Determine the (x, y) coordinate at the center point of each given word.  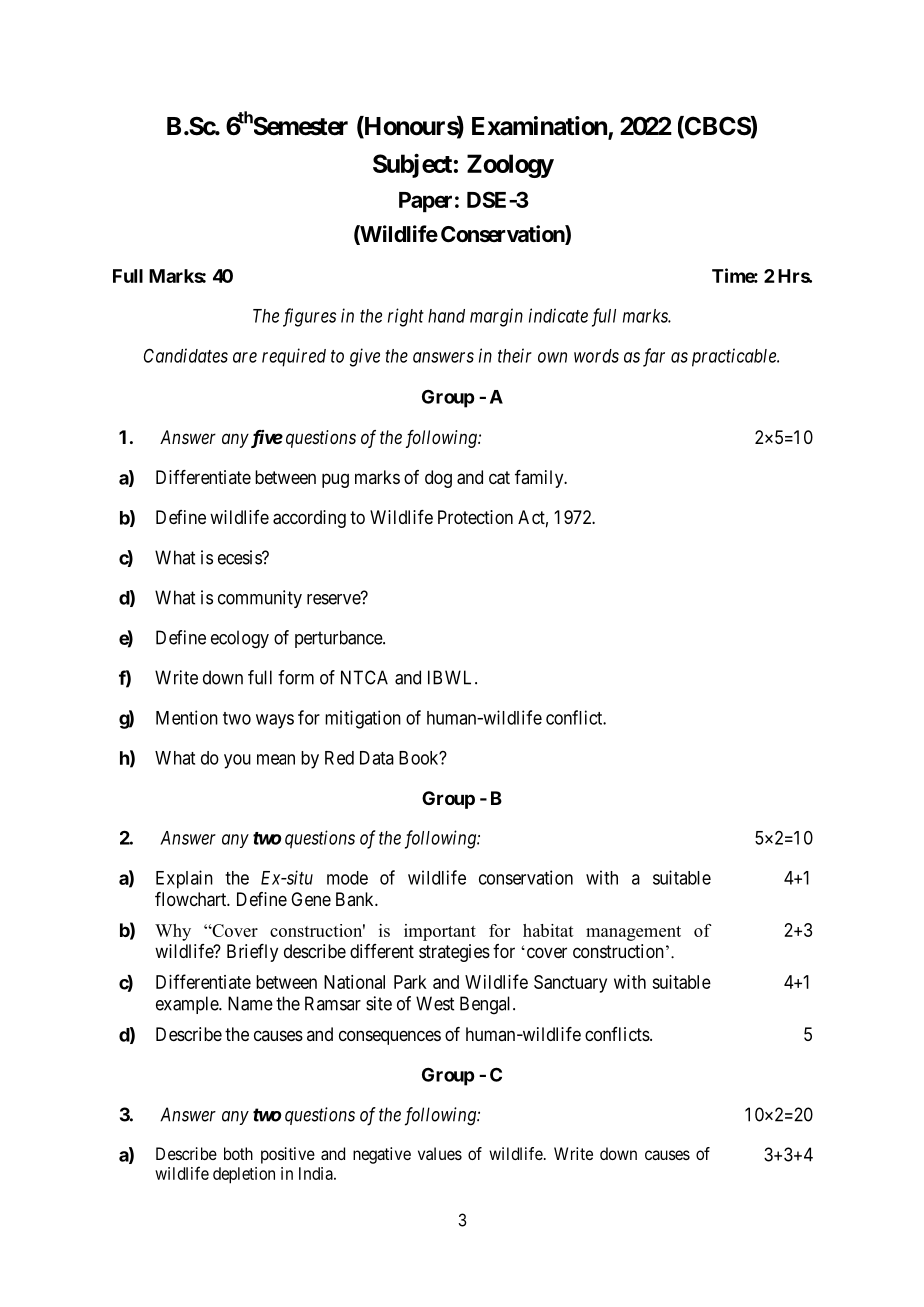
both (238, 1153)
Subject (412, 165)
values (440, 1153)
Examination (540, 127)
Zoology (510, 166)
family (540, 479)
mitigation (363, 719)
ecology (240, 639)
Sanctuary (570, 984)
